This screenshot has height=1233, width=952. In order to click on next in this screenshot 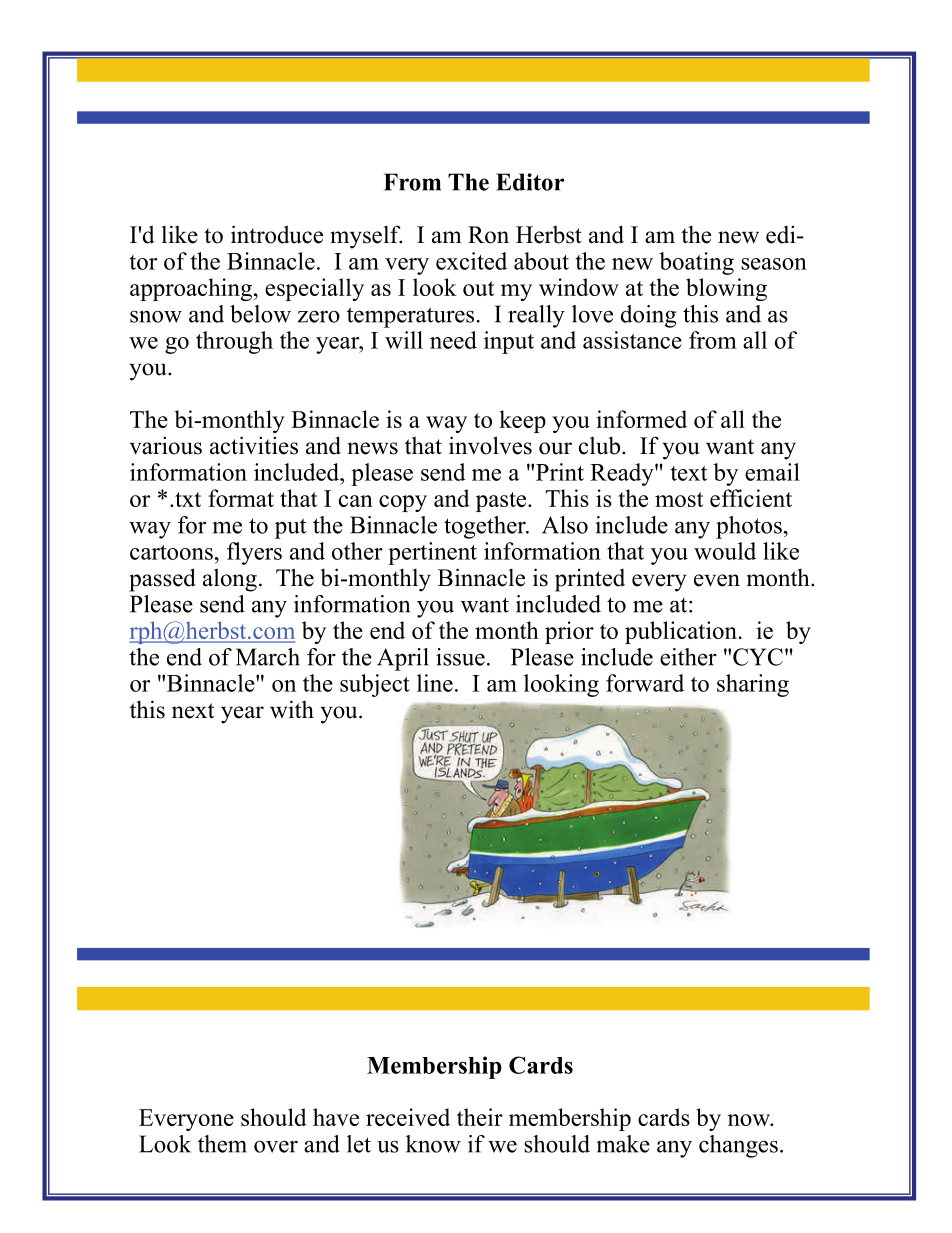, I will do `click(193, 711)`.
